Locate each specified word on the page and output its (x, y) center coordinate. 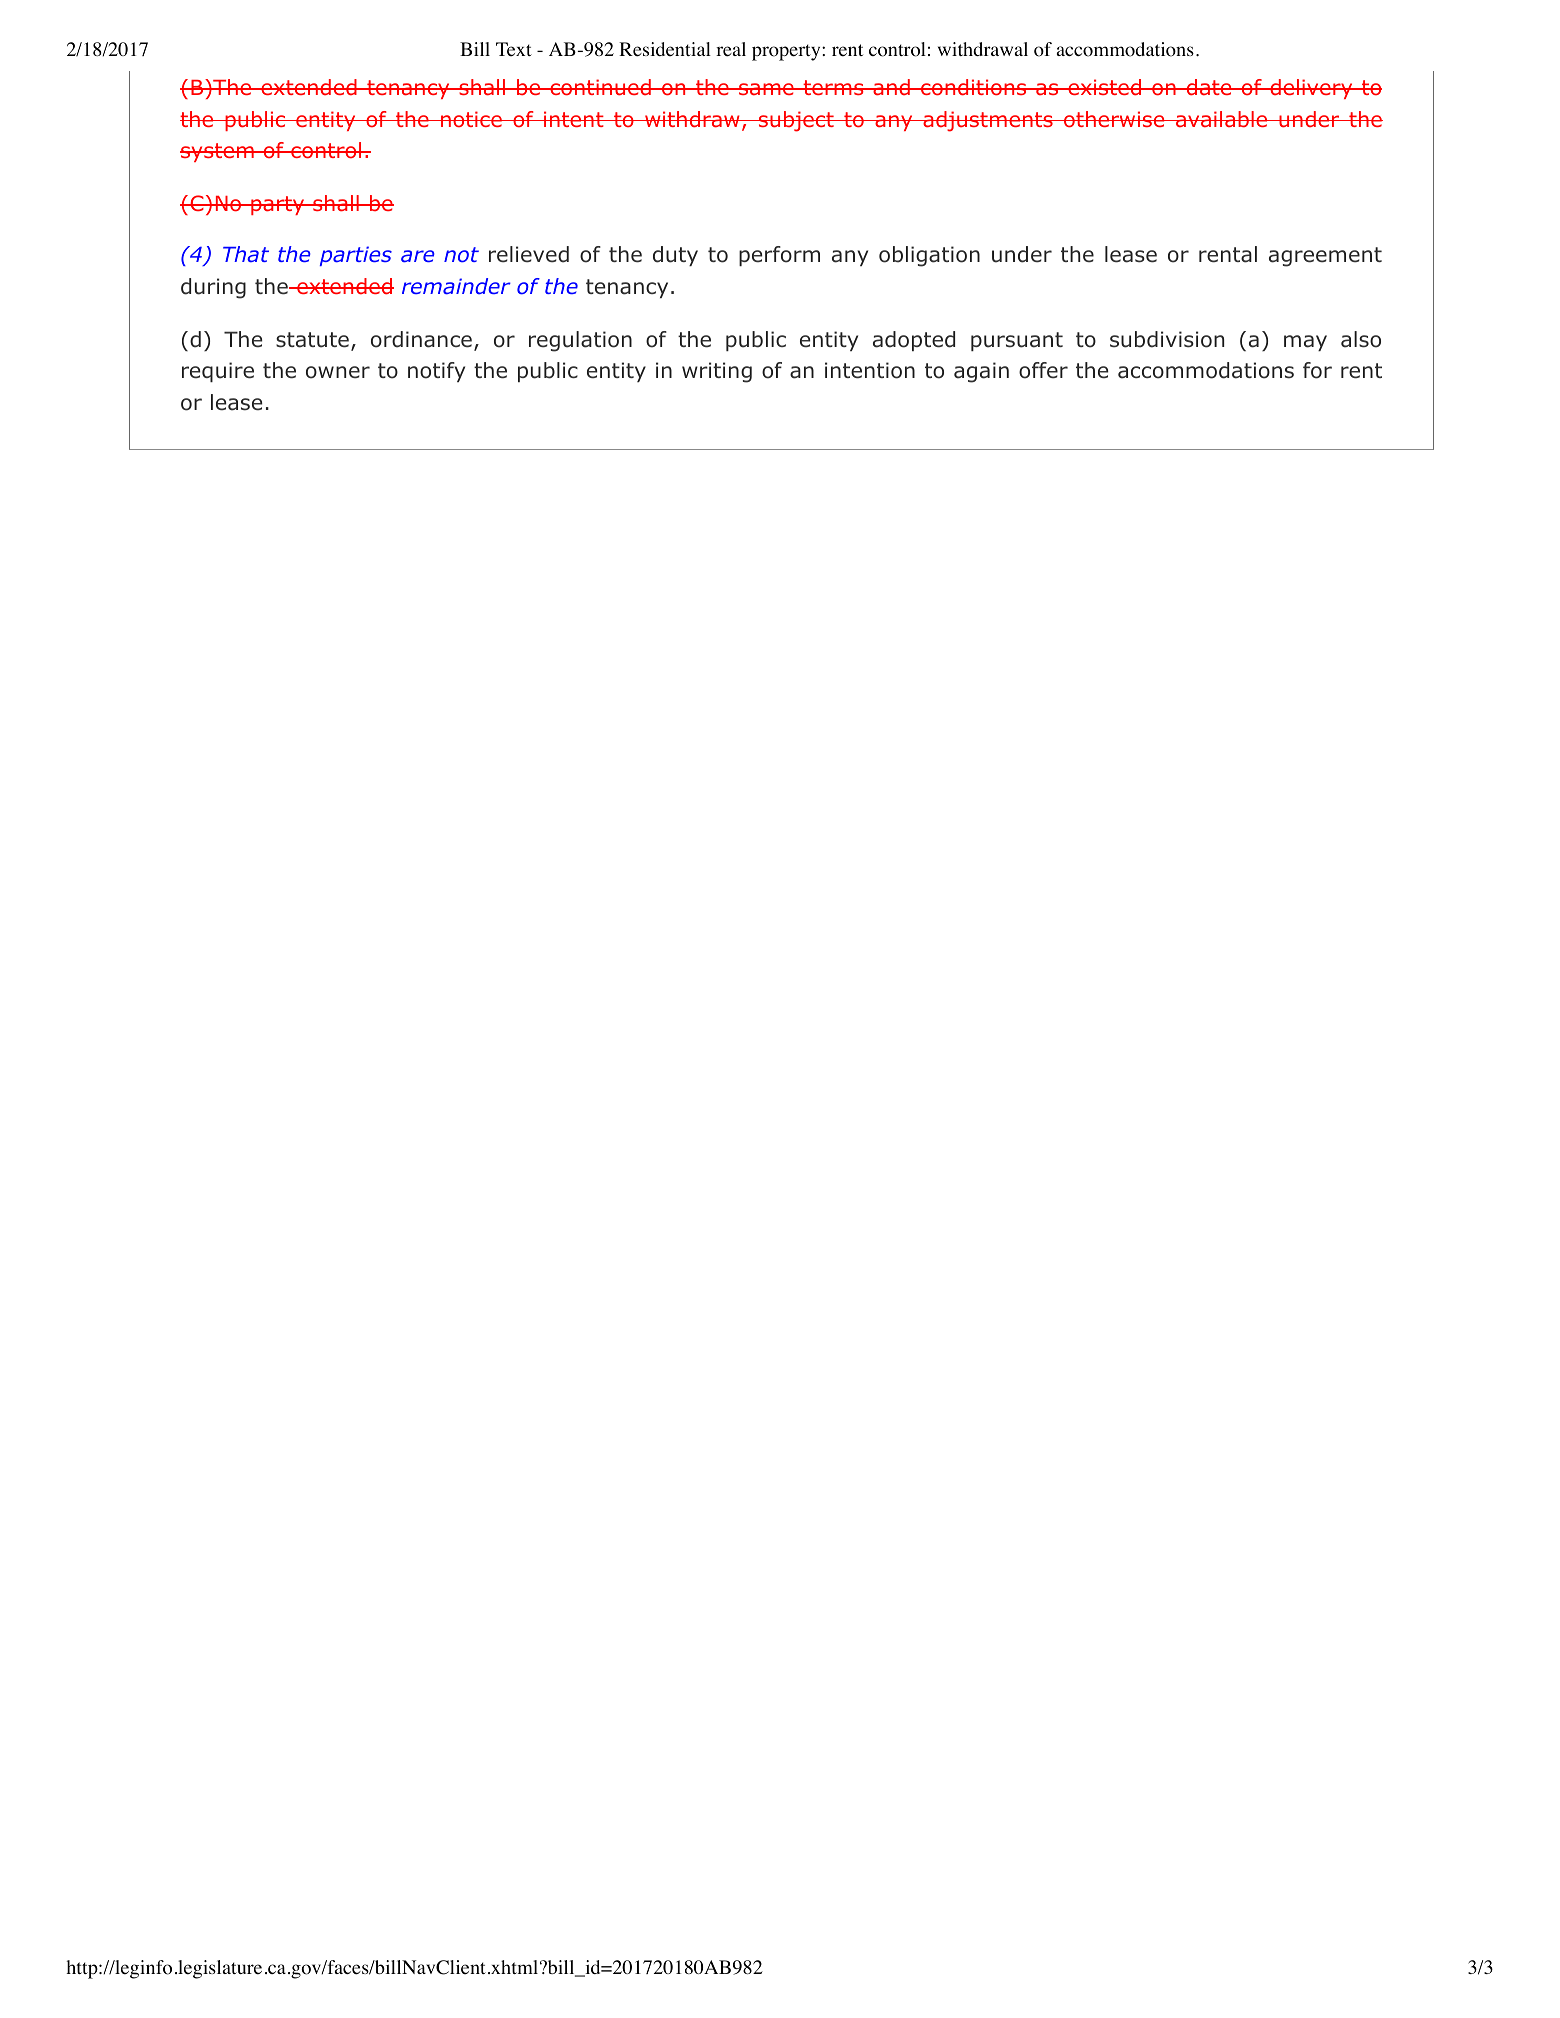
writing (717, 372)
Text (514, 49)
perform (779, 256)
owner (338, 372)
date (1209, 87)
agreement (1325, 257)
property (787, 52)
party (278, 205)
